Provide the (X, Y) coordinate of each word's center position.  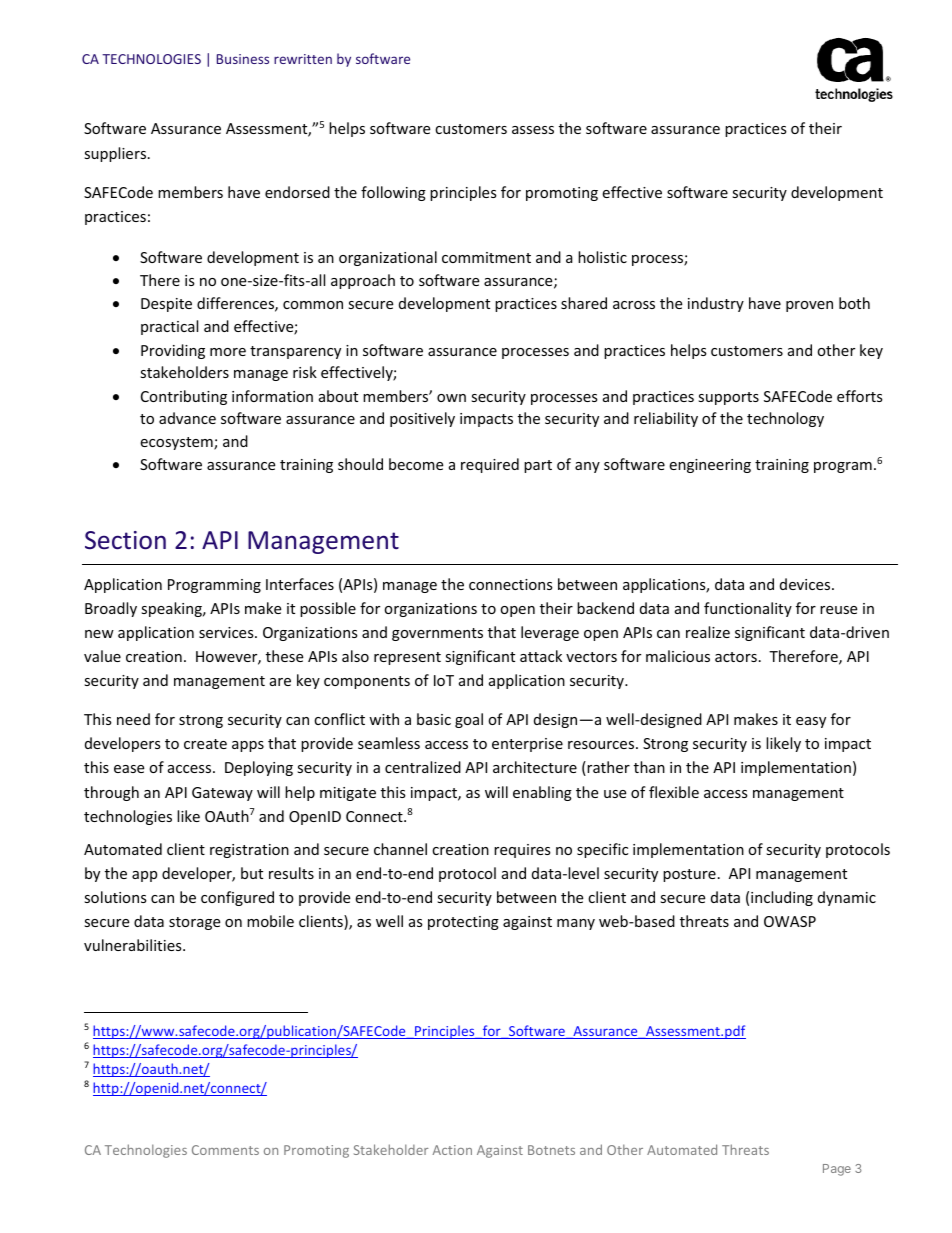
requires (522, 851)
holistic (602, 257)
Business (243, 59)
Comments (225, 1150)
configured (237, 898)
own (451, 398)
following (393, 193)
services (227, 632)
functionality (748, 609)
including (782, 898)
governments (437, 634)
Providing (173, 351)
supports (728, 398)
